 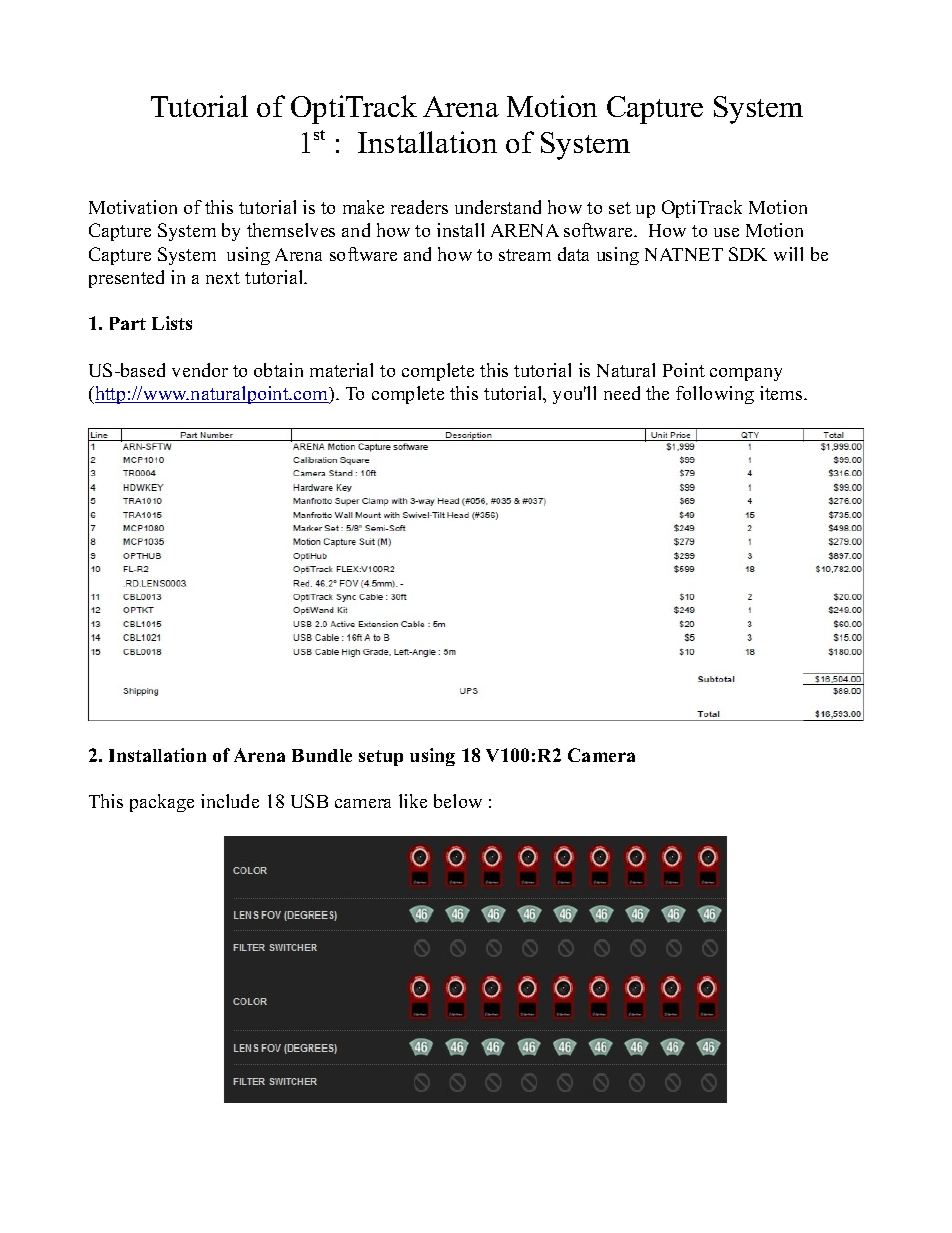 What do you see at coordinates (341, 370) in the screenshot?
I see `material` at bounding box center [341, 370].
